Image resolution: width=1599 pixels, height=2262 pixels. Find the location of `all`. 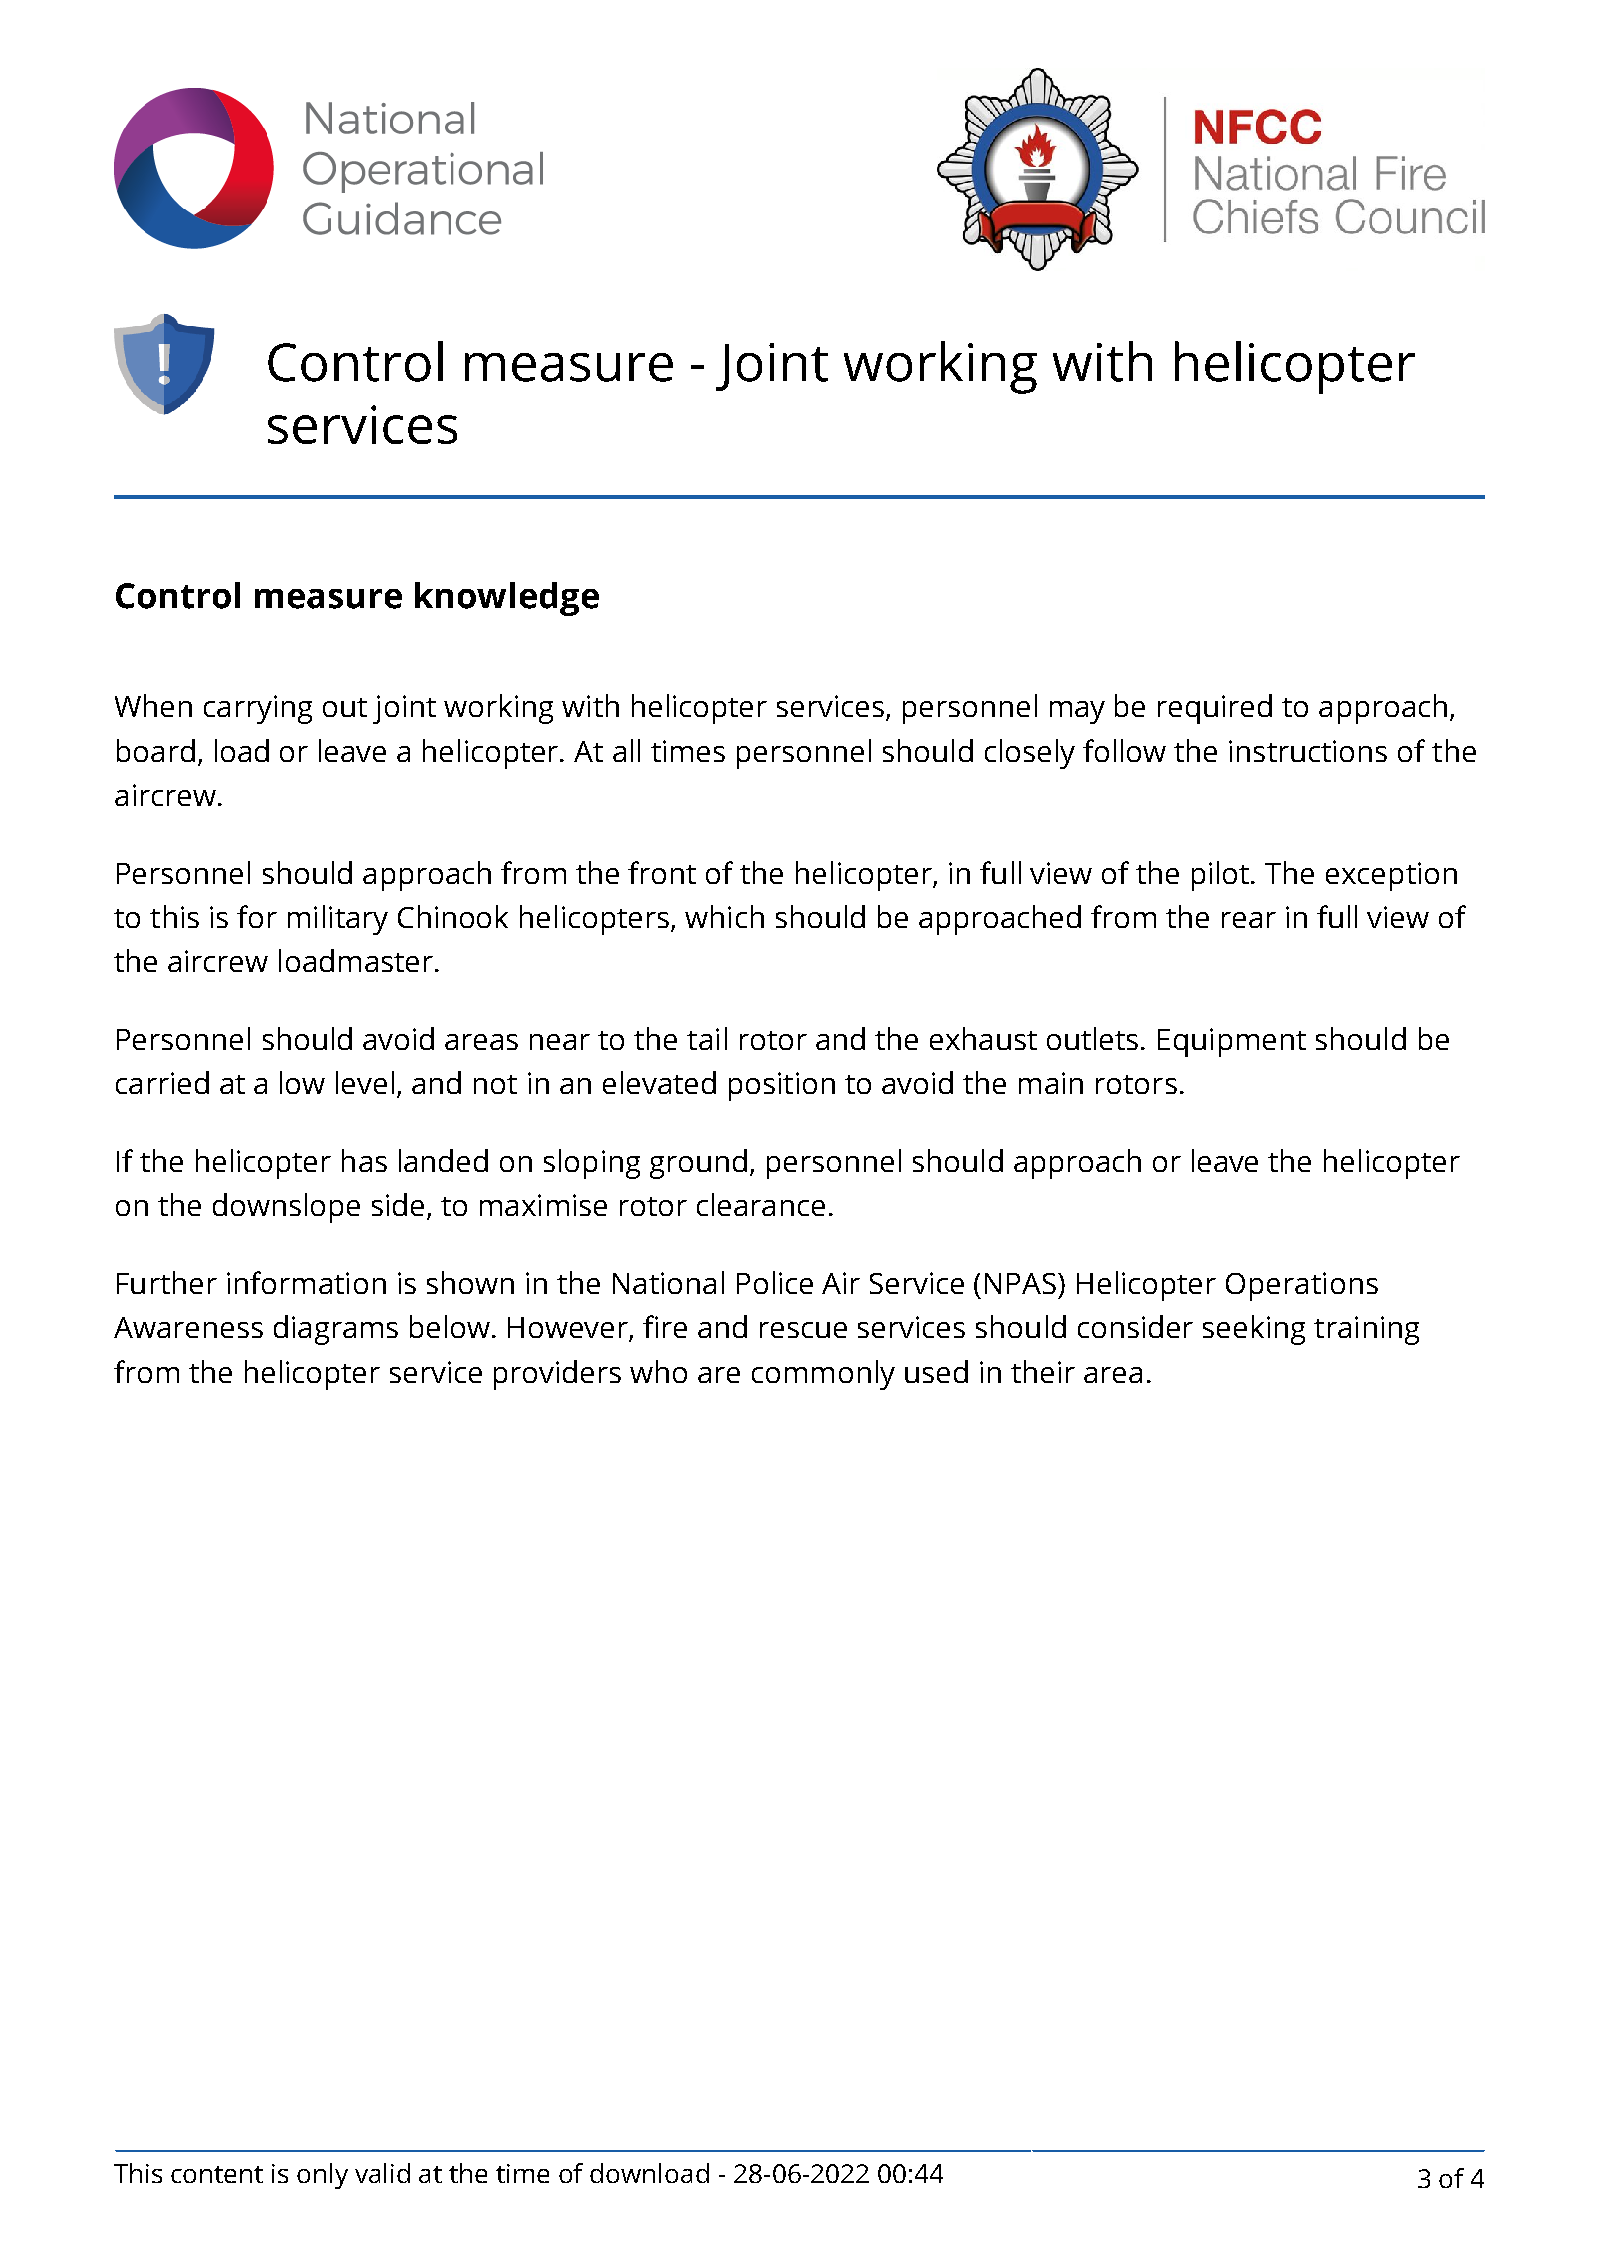

all is located at coordinates (626, 750).
